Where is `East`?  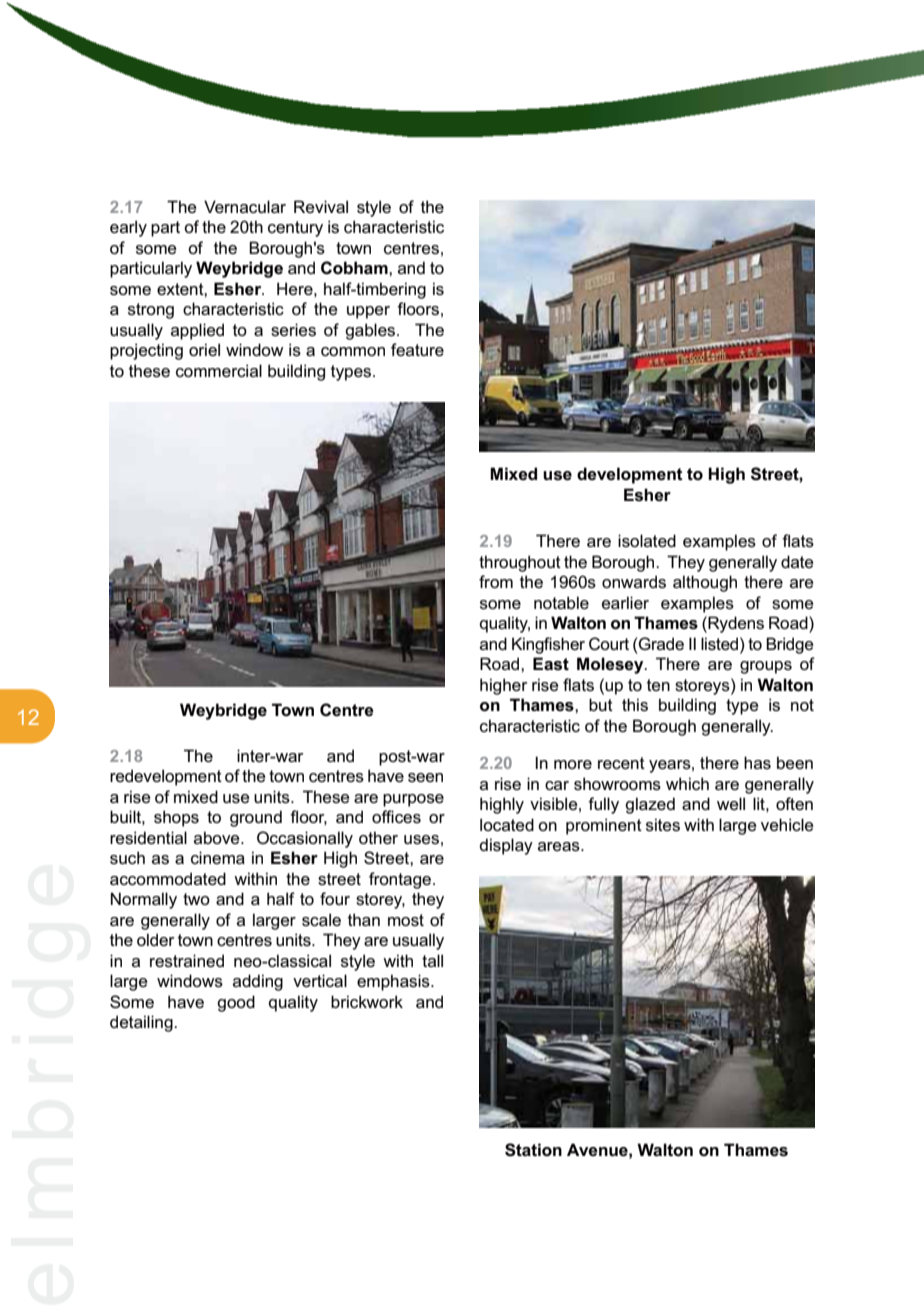
East is located at coordinates (551, 664).
